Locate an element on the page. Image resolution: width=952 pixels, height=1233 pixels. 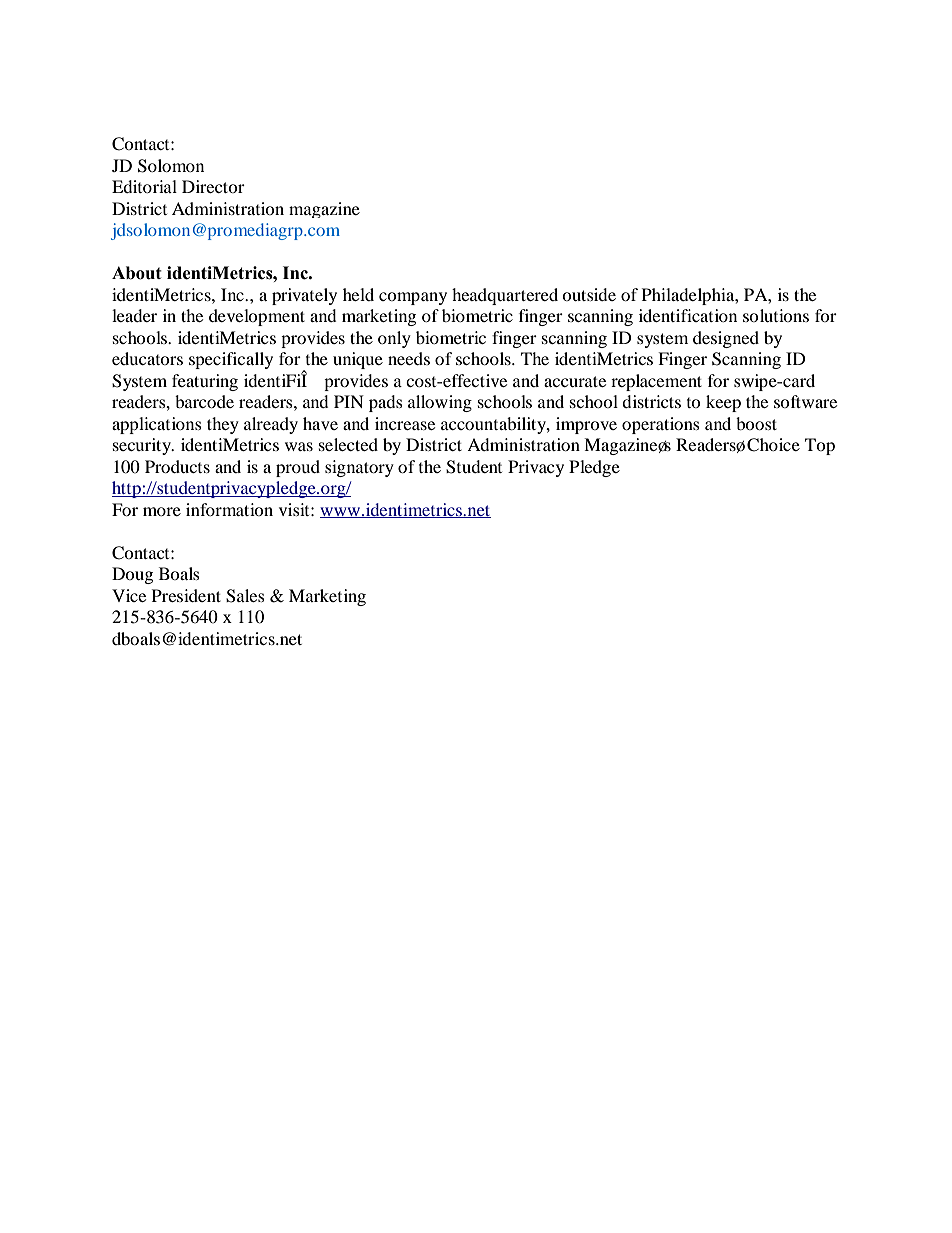
keep is located at coordinates (723, 403).
